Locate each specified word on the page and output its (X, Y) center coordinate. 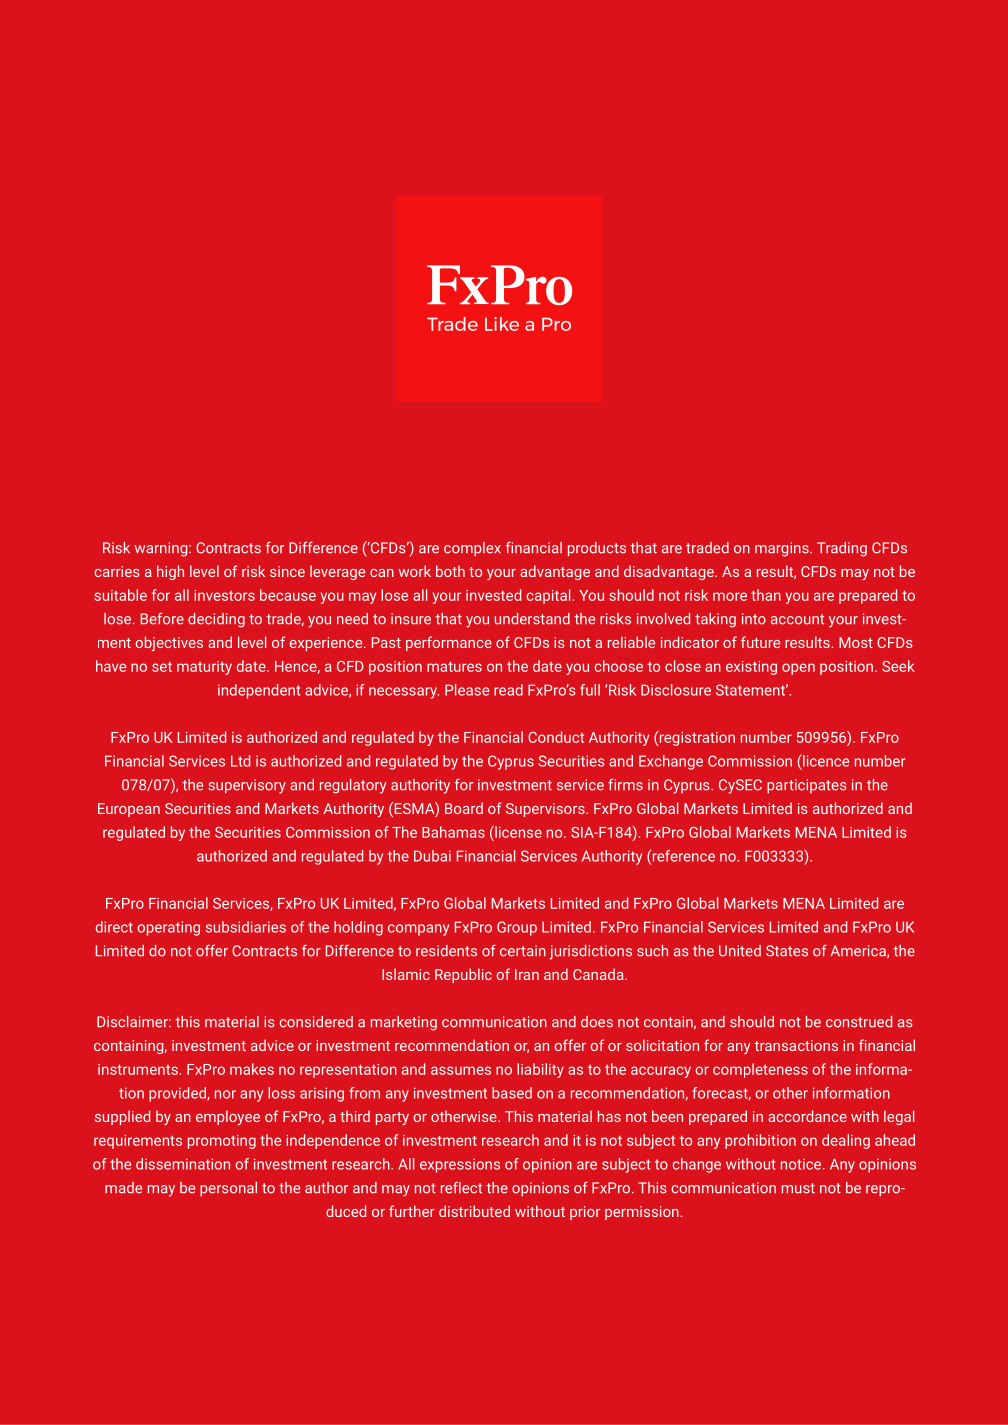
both (450, 571)
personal (228, 1189)
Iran (527, 974)
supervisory (247, 786)
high (170, 572)
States (787, 951)
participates (806, 786)
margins (783, 549)
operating (168, 928)
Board (464, 808)
